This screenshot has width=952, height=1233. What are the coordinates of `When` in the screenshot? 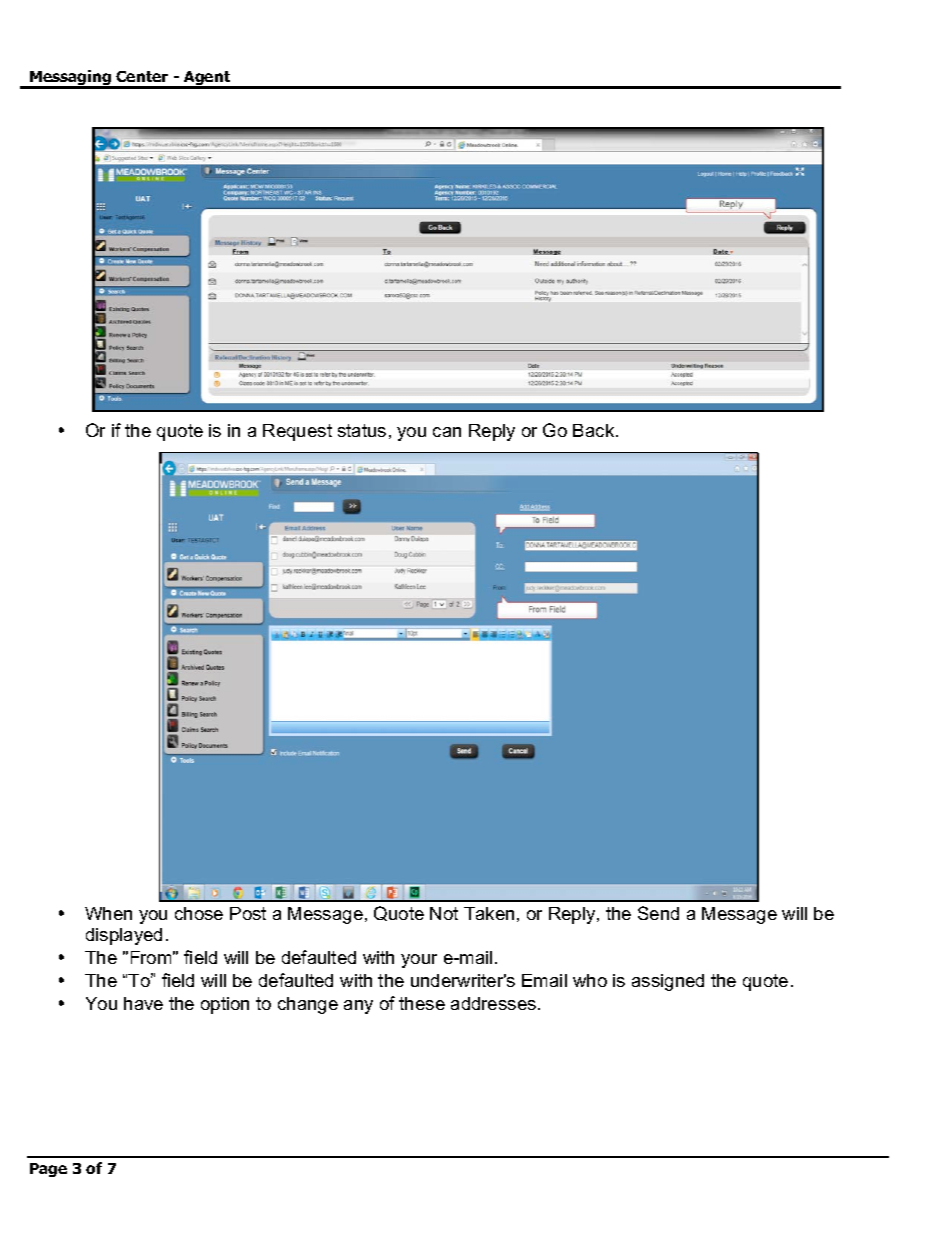 It's located at (108, 913).
